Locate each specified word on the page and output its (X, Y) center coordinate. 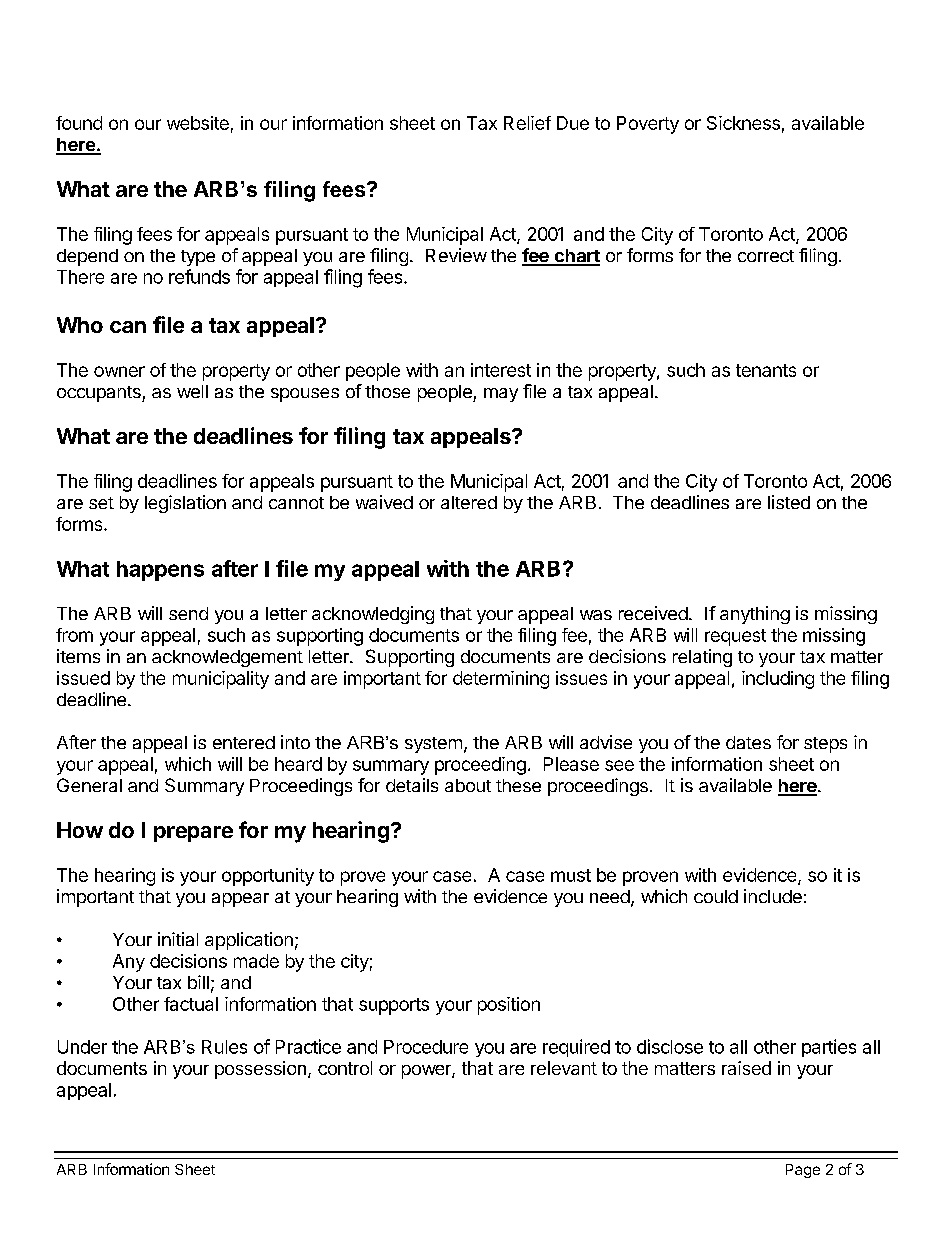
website (198, 123)
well (192, 391)
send (188, 613)
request (735, 637)
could (716, 896)
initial (178, 939)
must (571, 875)
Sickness (743, 123)
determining (501, 680)
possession (260, 1070)
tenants (766, 370)
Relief (527, 123)
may (501, 395)
